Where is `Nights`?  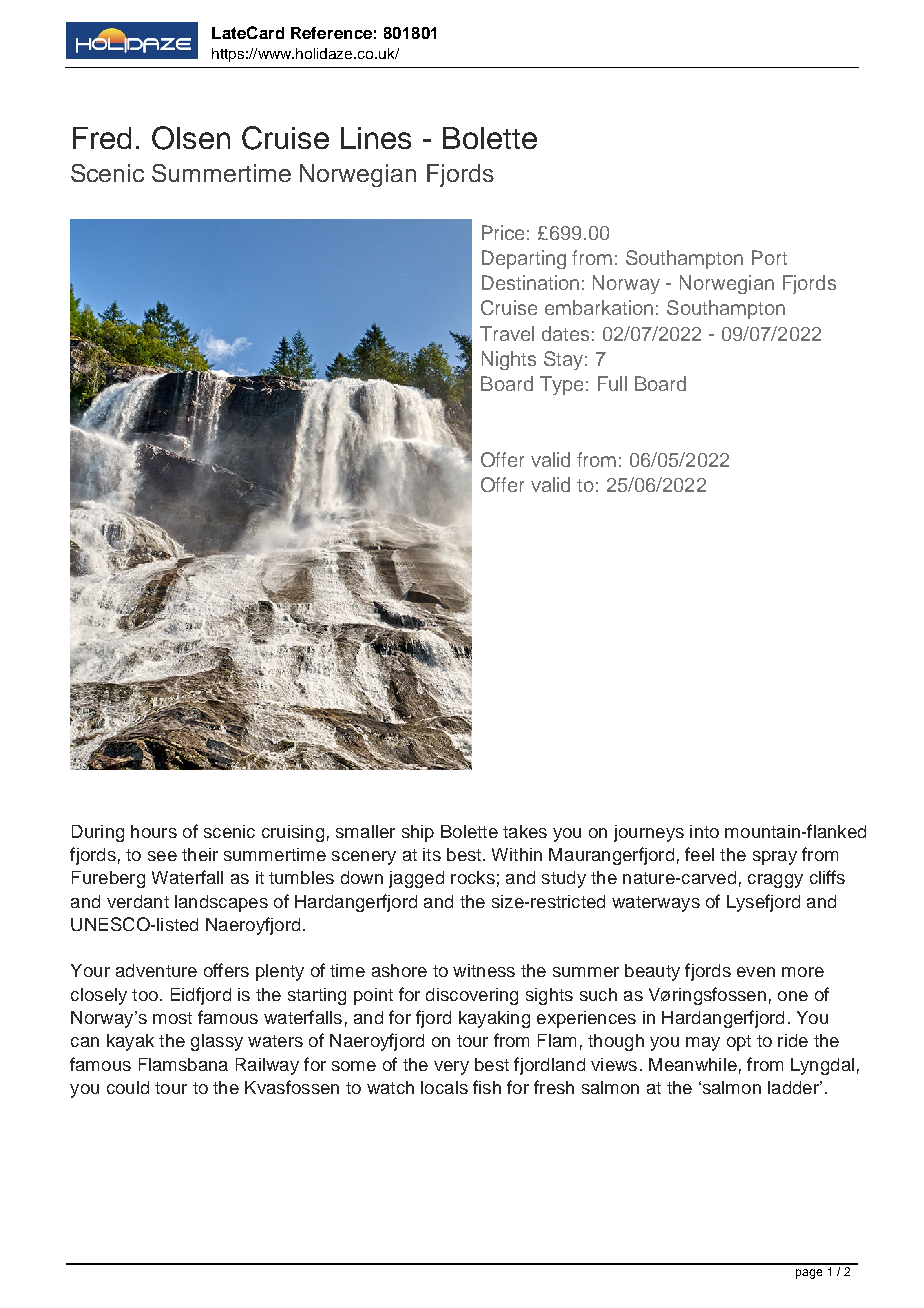 Nights is located at coordinates (509, 360).
